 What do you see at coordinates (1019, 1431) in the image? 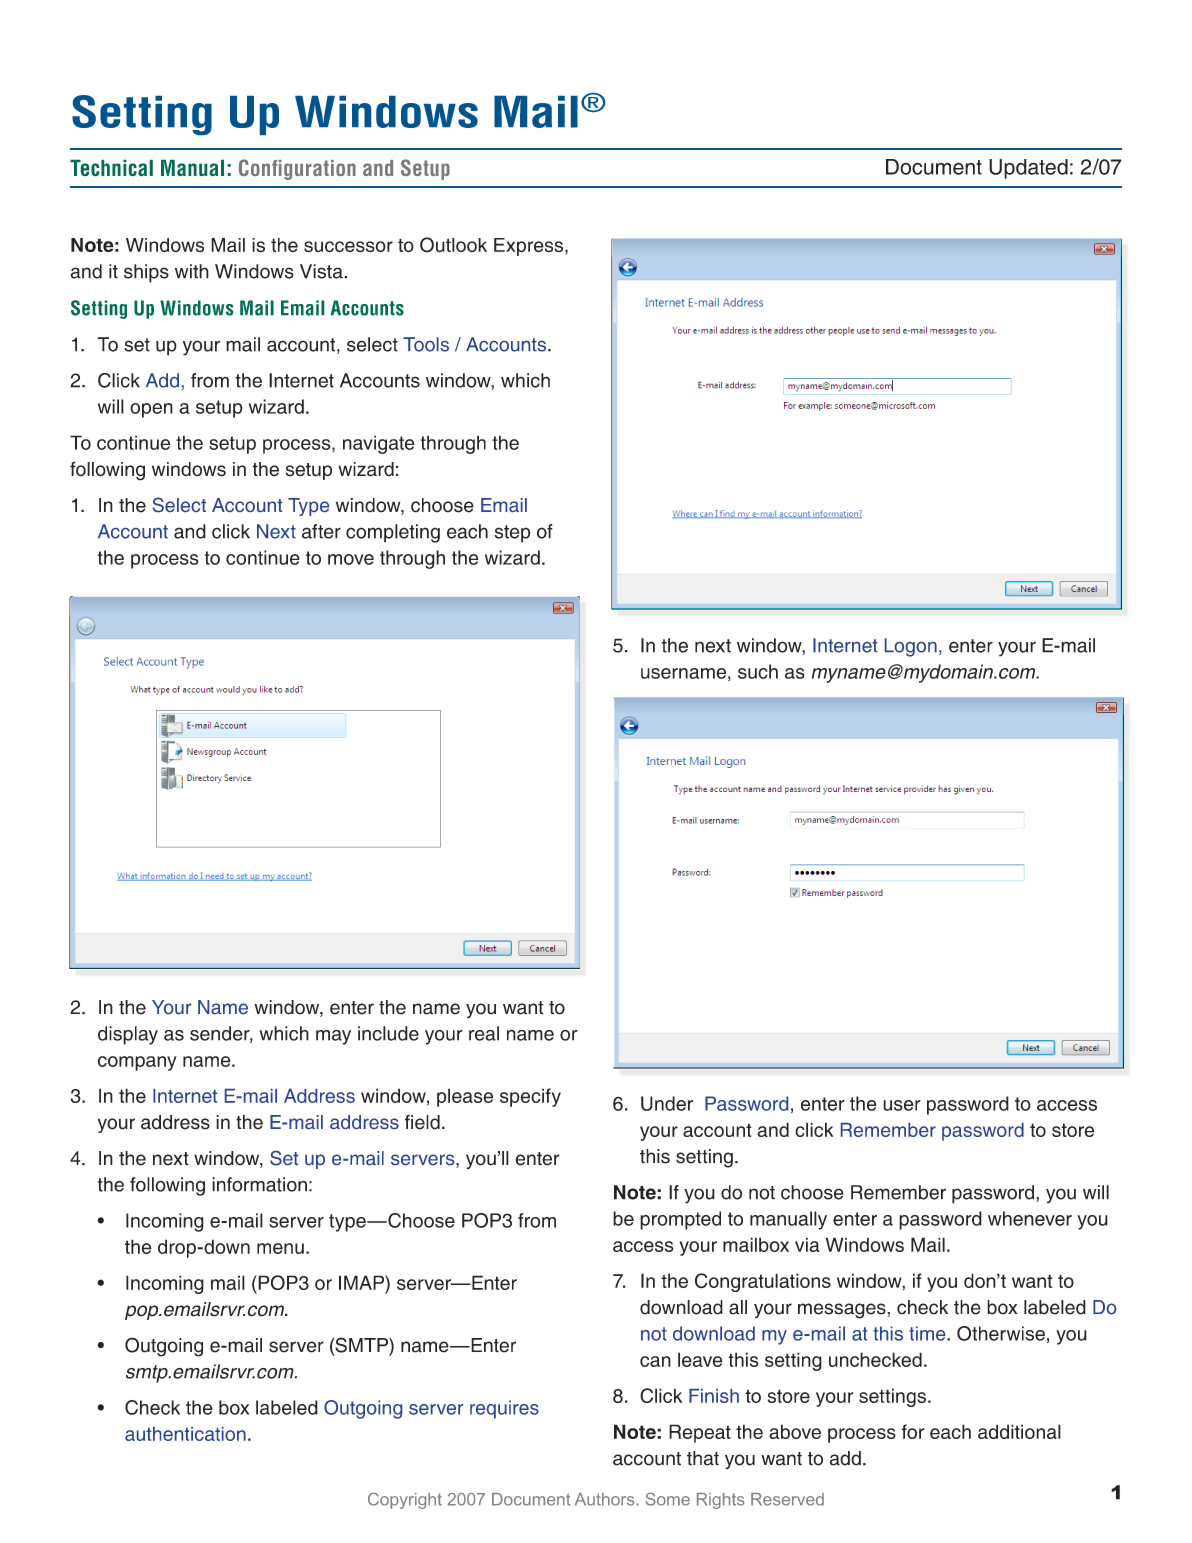
I see `additional` at bounding box center [1019, 1431].
